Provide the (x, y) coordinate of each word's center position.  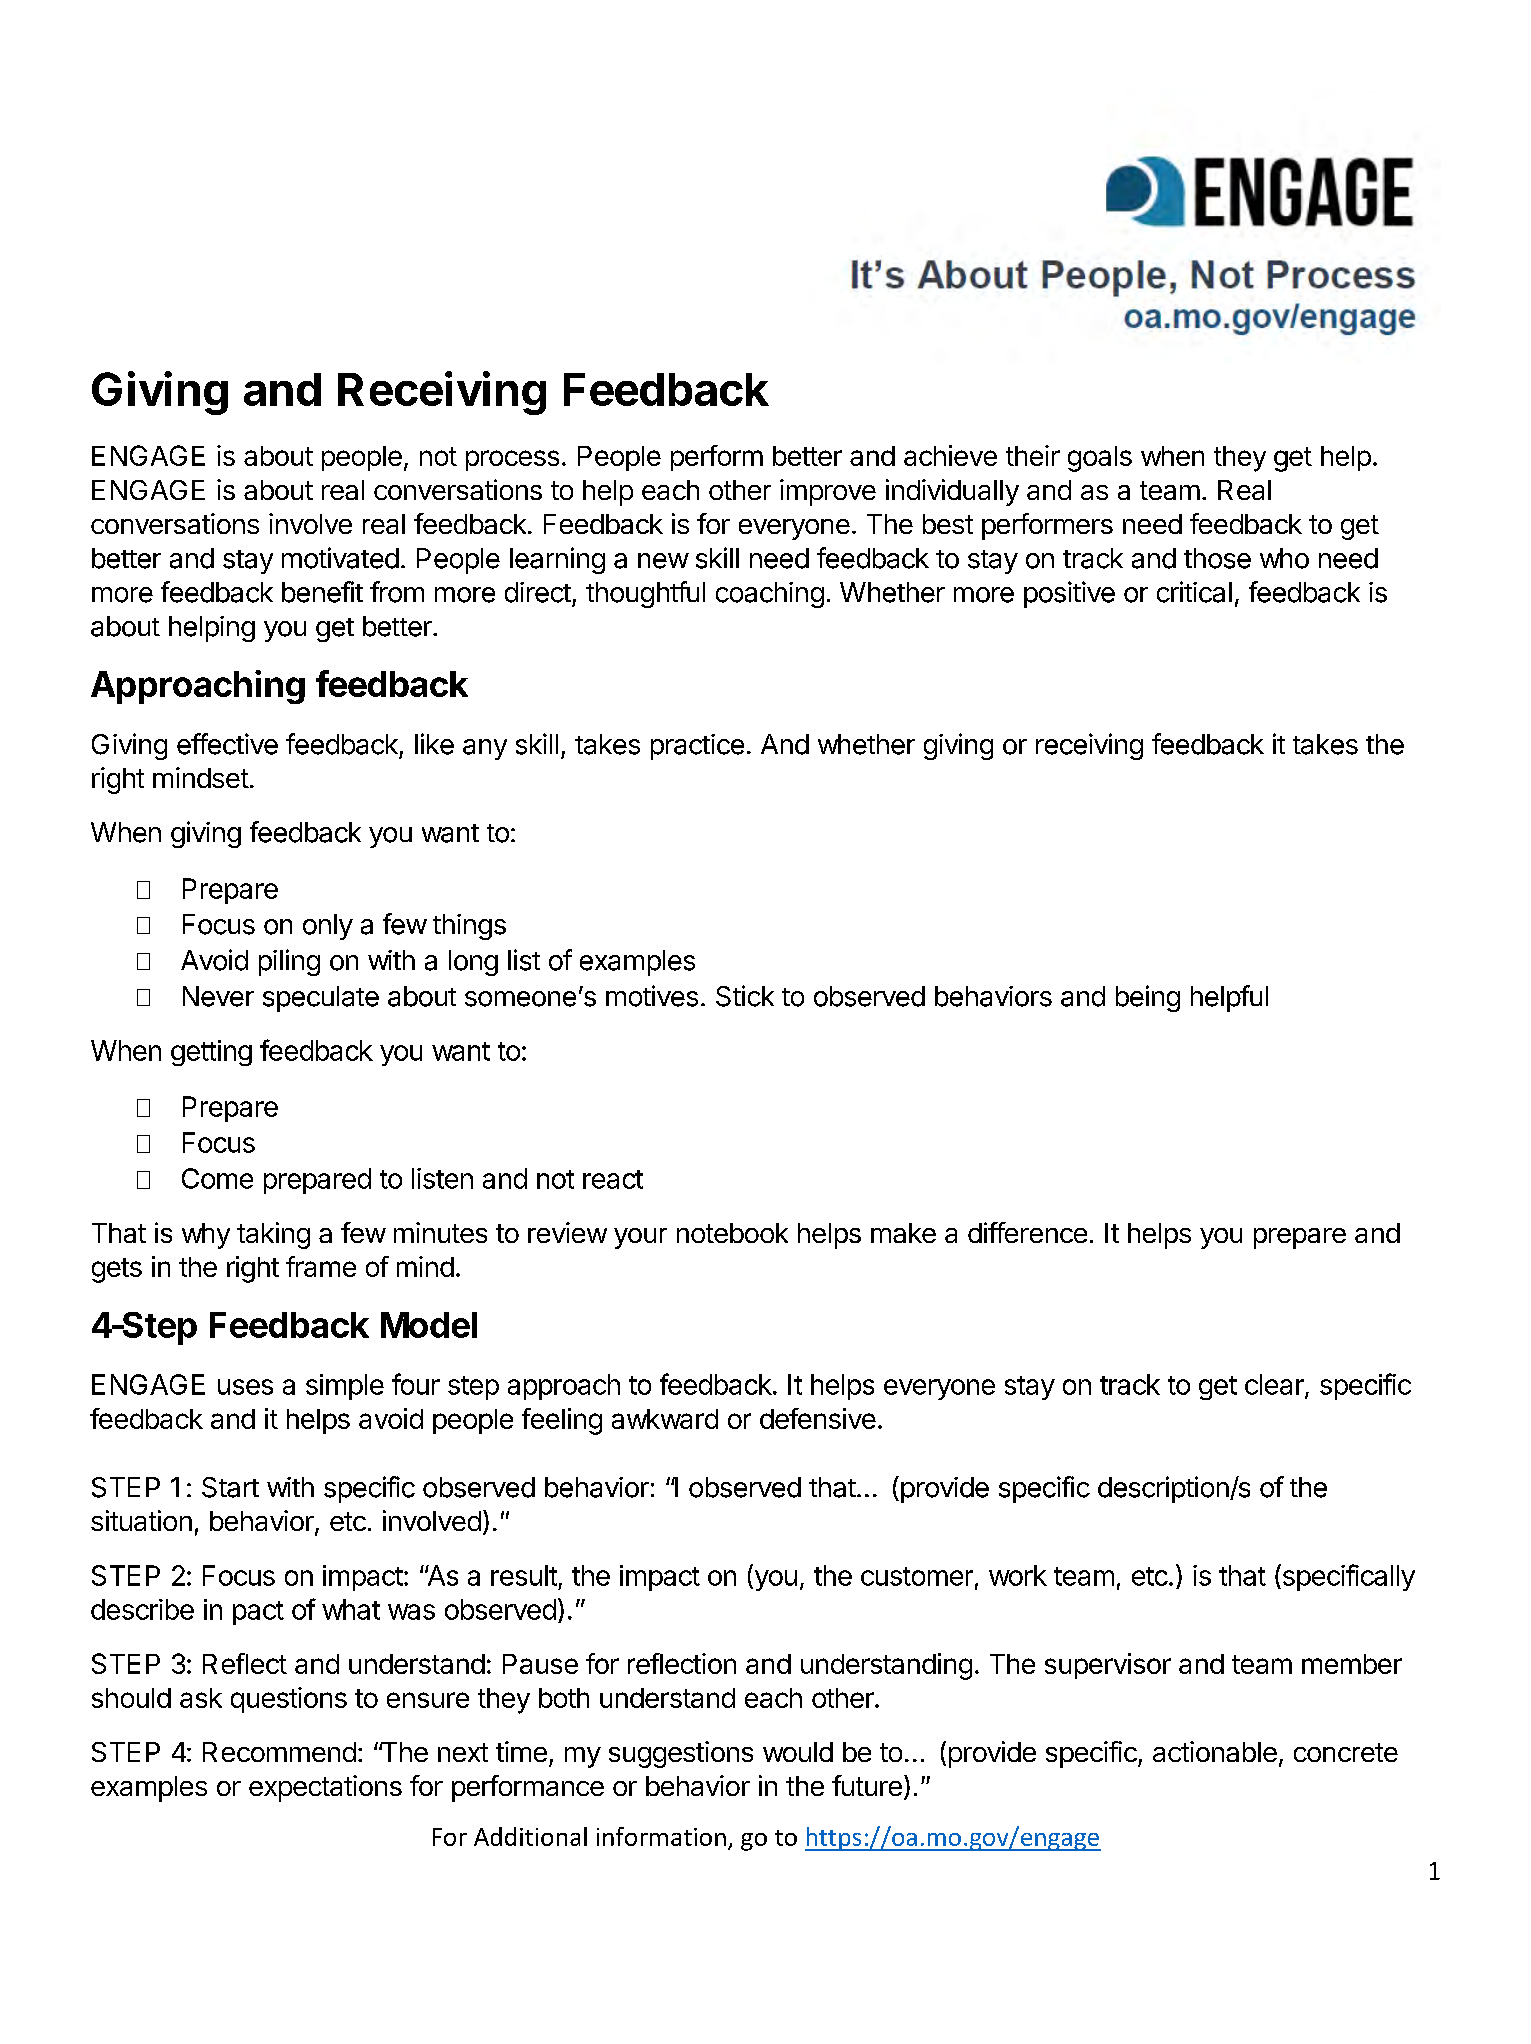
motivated (340, 558)
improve (828, 492)
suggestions (681, 1754)
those (1217, 558)
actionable (1215, 1751)
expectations (325, 1788)
